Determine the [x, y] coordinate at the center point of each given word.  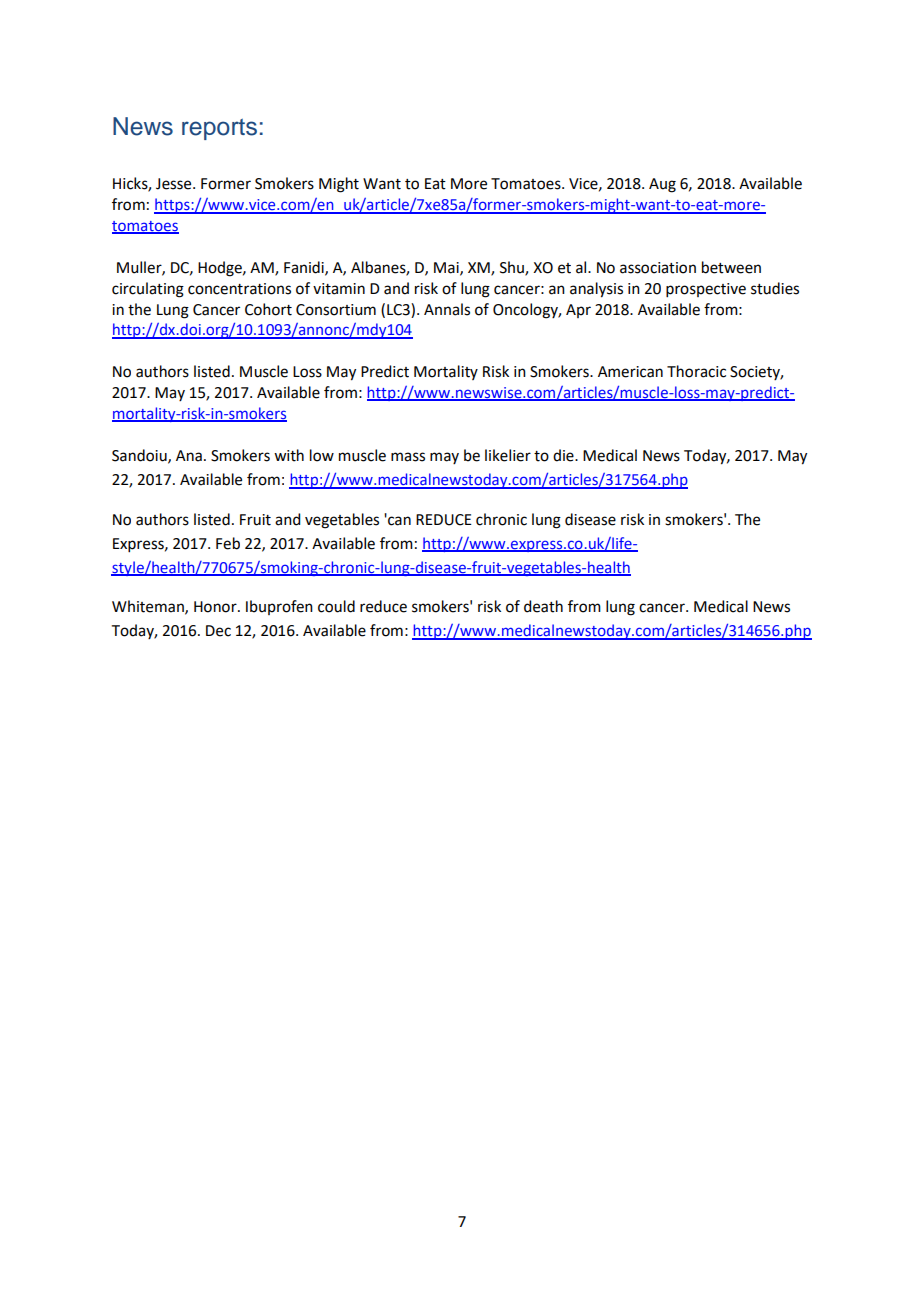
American [630, 372]
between [731, 267]
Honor [216, 607]
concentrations [239, 289]
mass [408, 457]
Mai [447, 268]
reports [219, 129]
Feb [228, 543]
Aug [662, 185]
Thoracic [696, 371]
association [658, 268]
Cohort [268, 309]
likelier [508, 455]
